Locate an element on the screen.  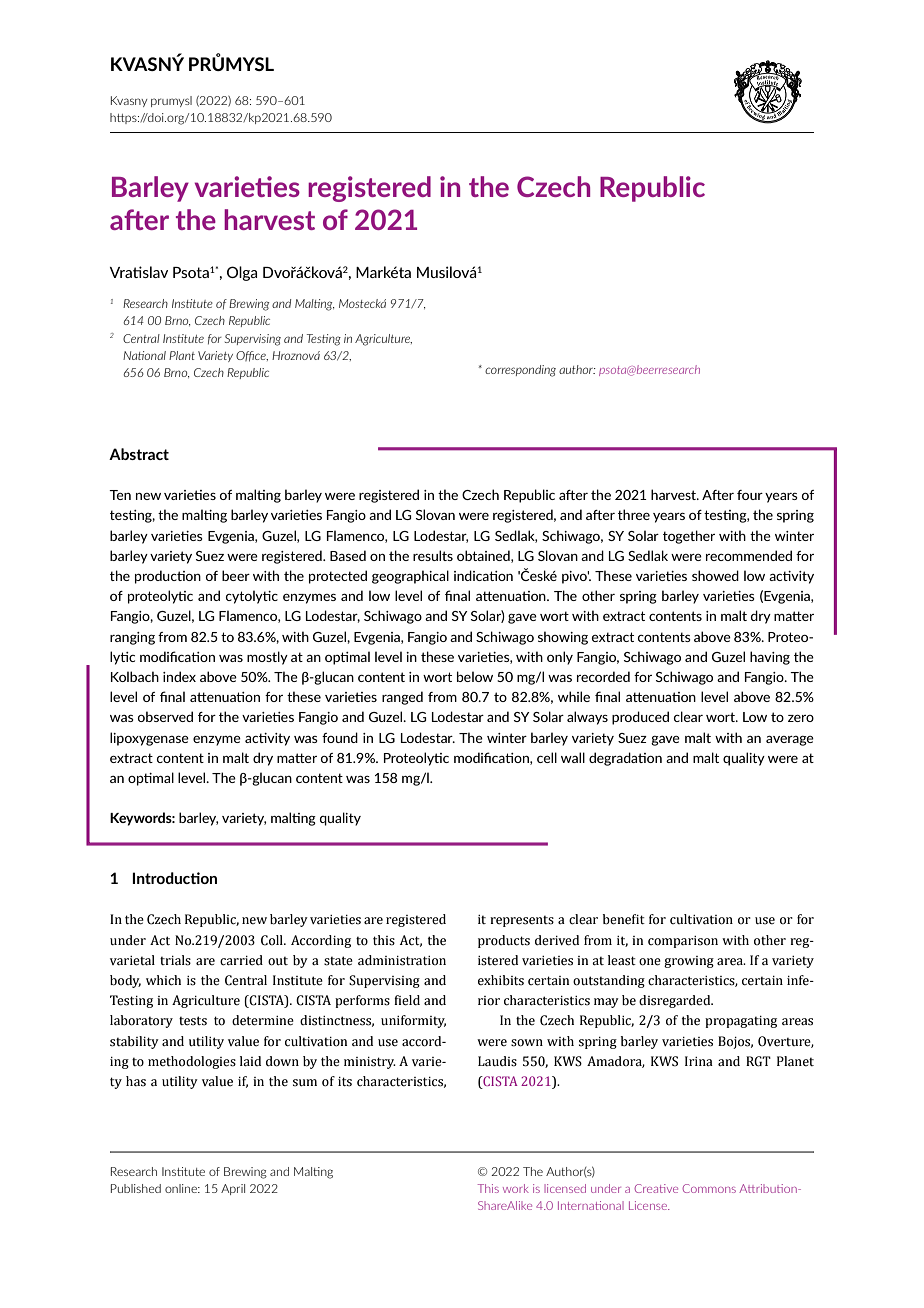
production is located at coordinates (168, 577).
